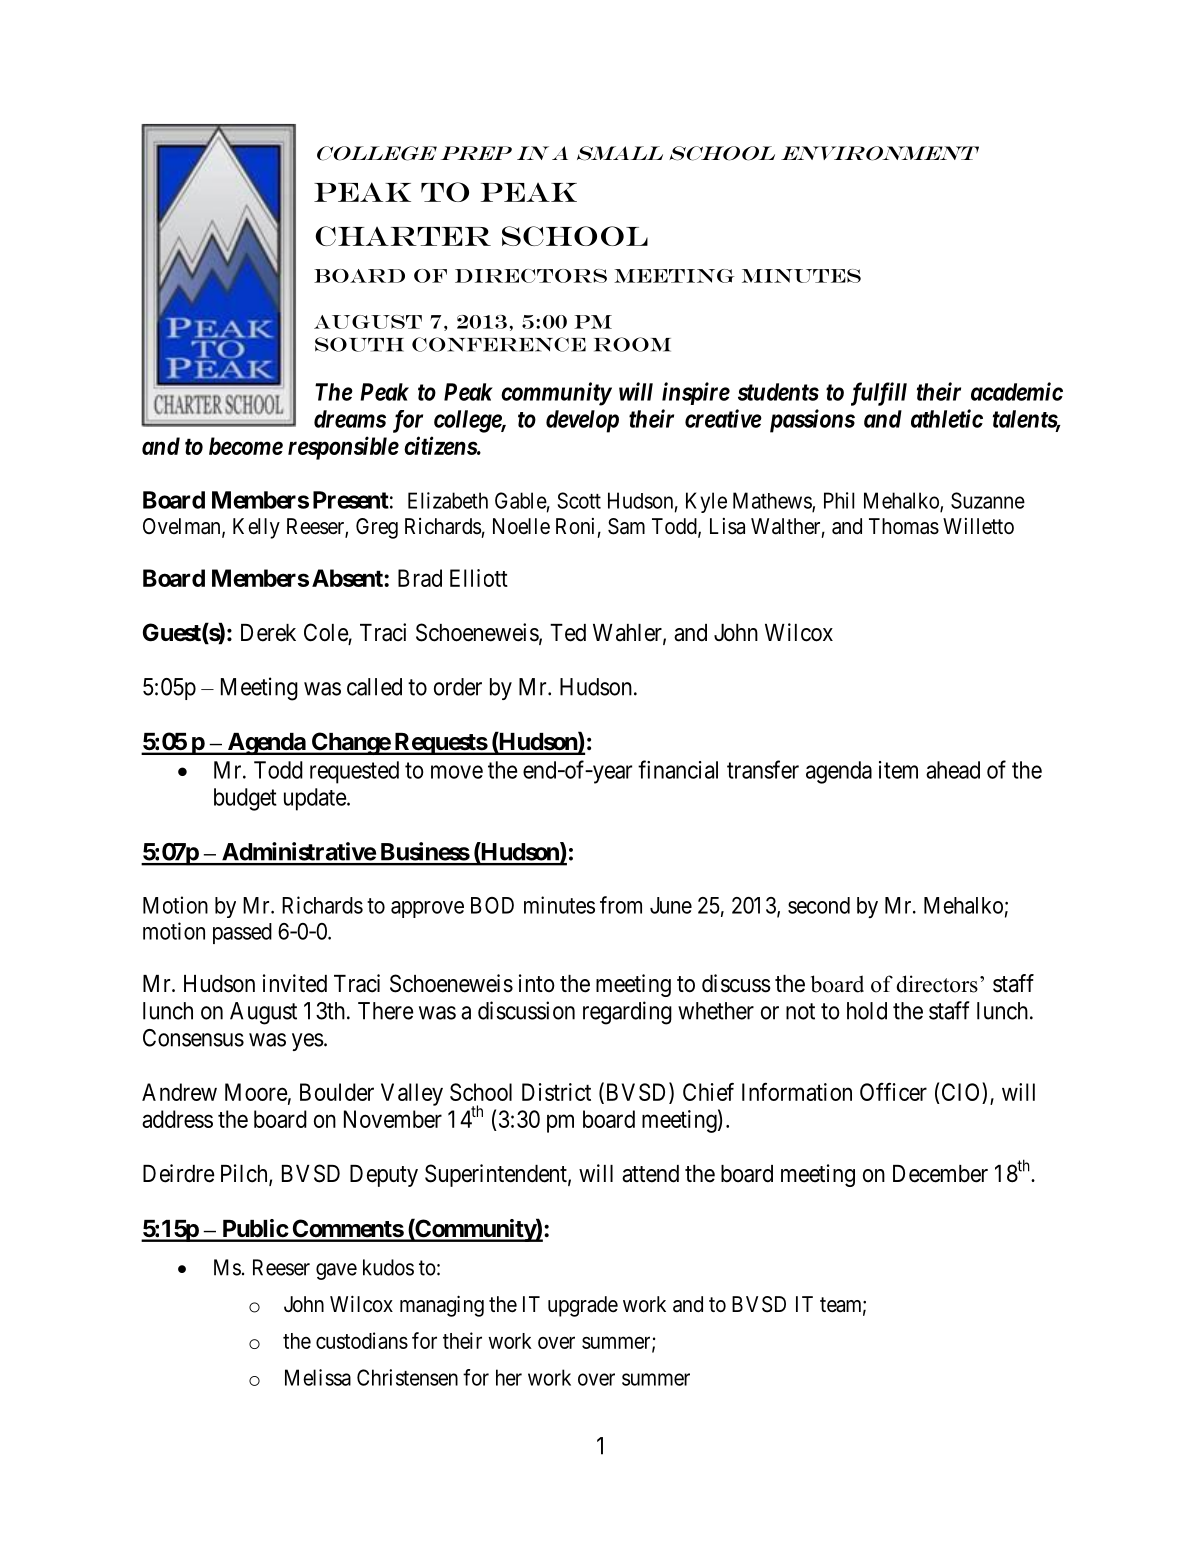 The width and height of the screenshot is (1204, 1558). I want to click on financial, so click(678, 769).
